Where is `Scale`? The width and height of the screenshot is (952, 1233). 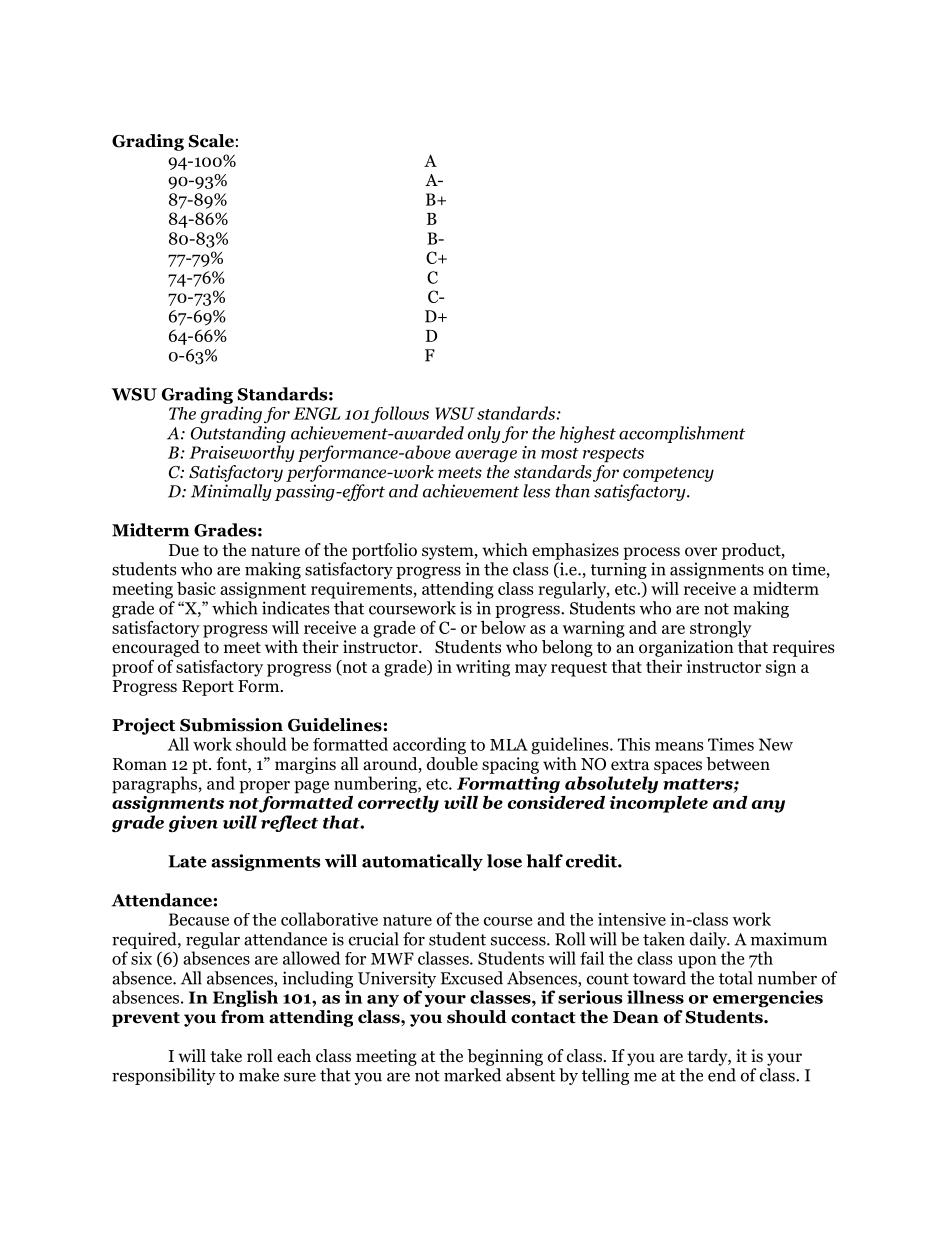
Scale is located at coordinates (211, 141).
